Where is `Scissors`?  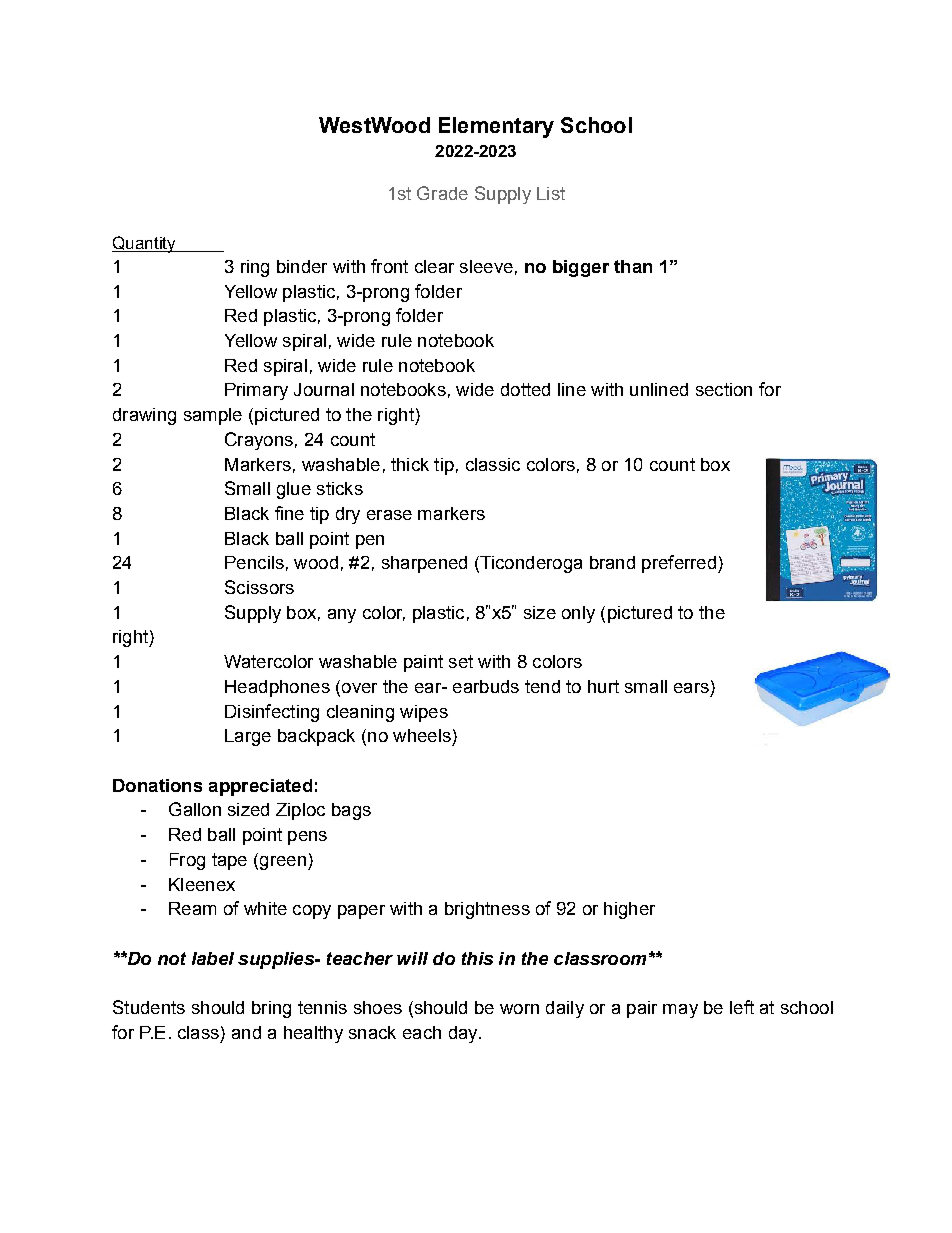 Scissors is located at coordinates (259, 587).
